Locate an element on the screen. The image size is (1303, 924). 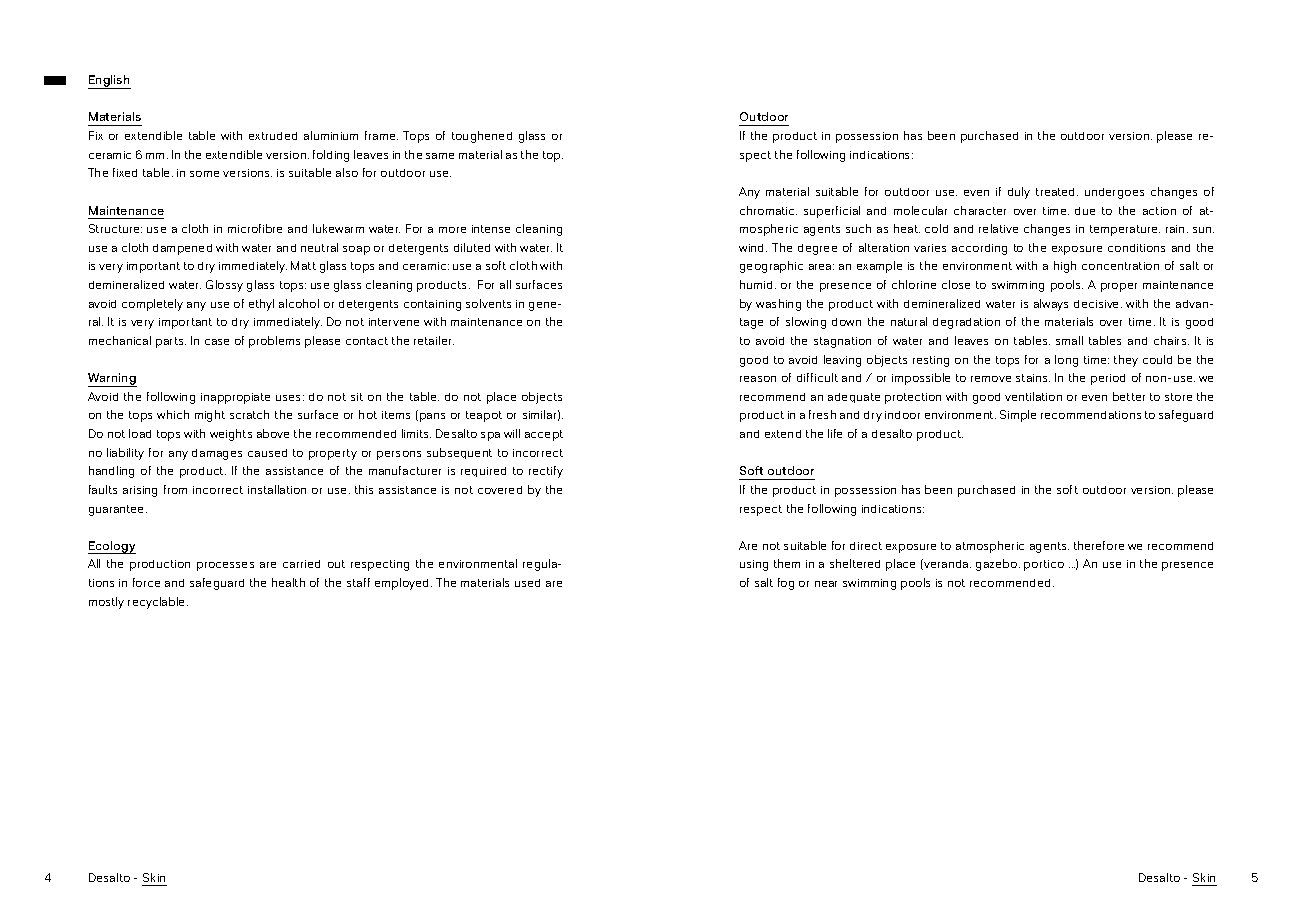
slowing is located at coordinates (806, 323).
